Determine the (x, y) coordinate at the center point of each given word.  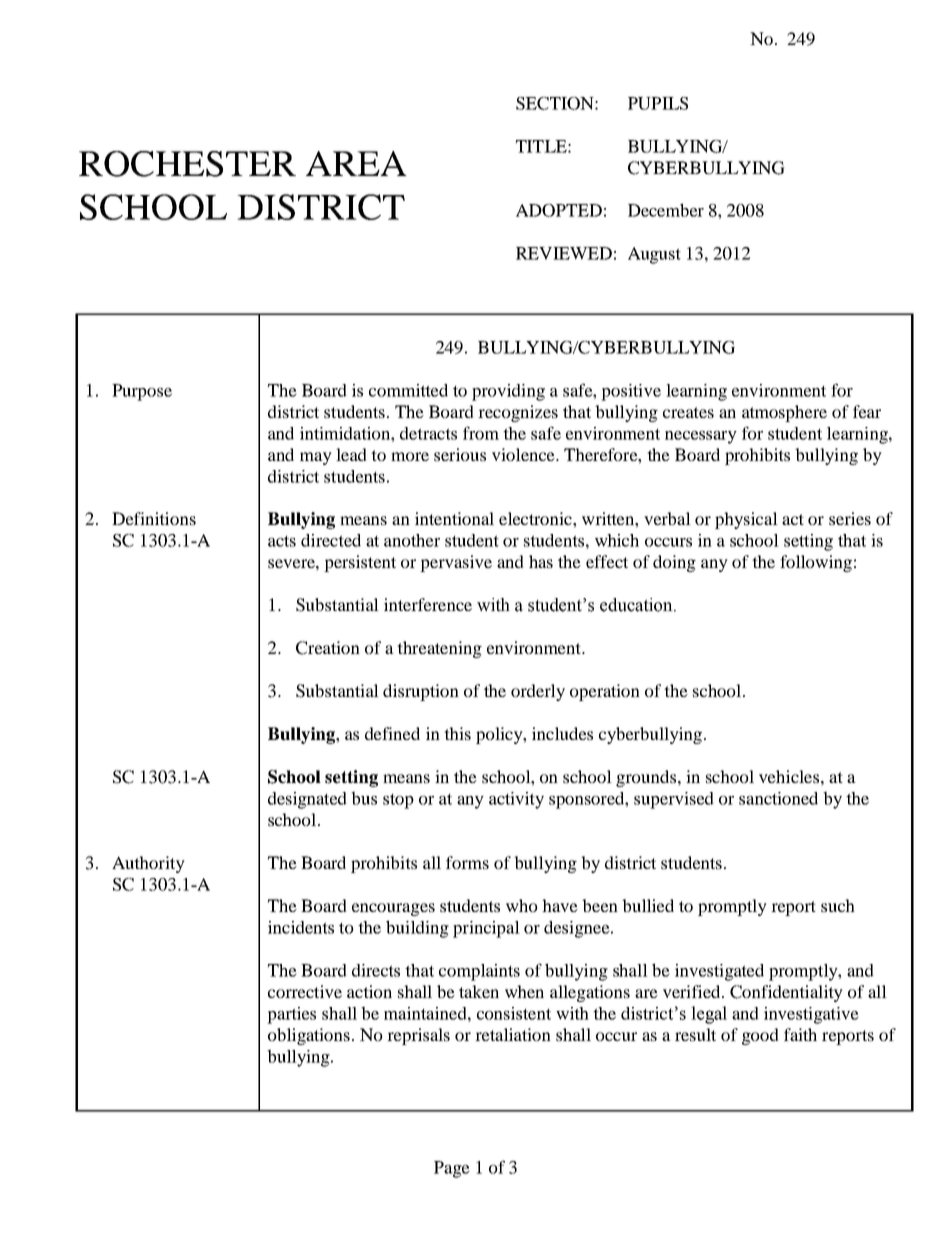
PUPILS (658, 103)
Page (452, 1169)
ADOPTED (559, 210)
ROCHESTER (187, 164)
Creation (328, 648)
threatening (439, 649)
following (816, 563)
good (760, 1036)
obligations (309, 1036)
